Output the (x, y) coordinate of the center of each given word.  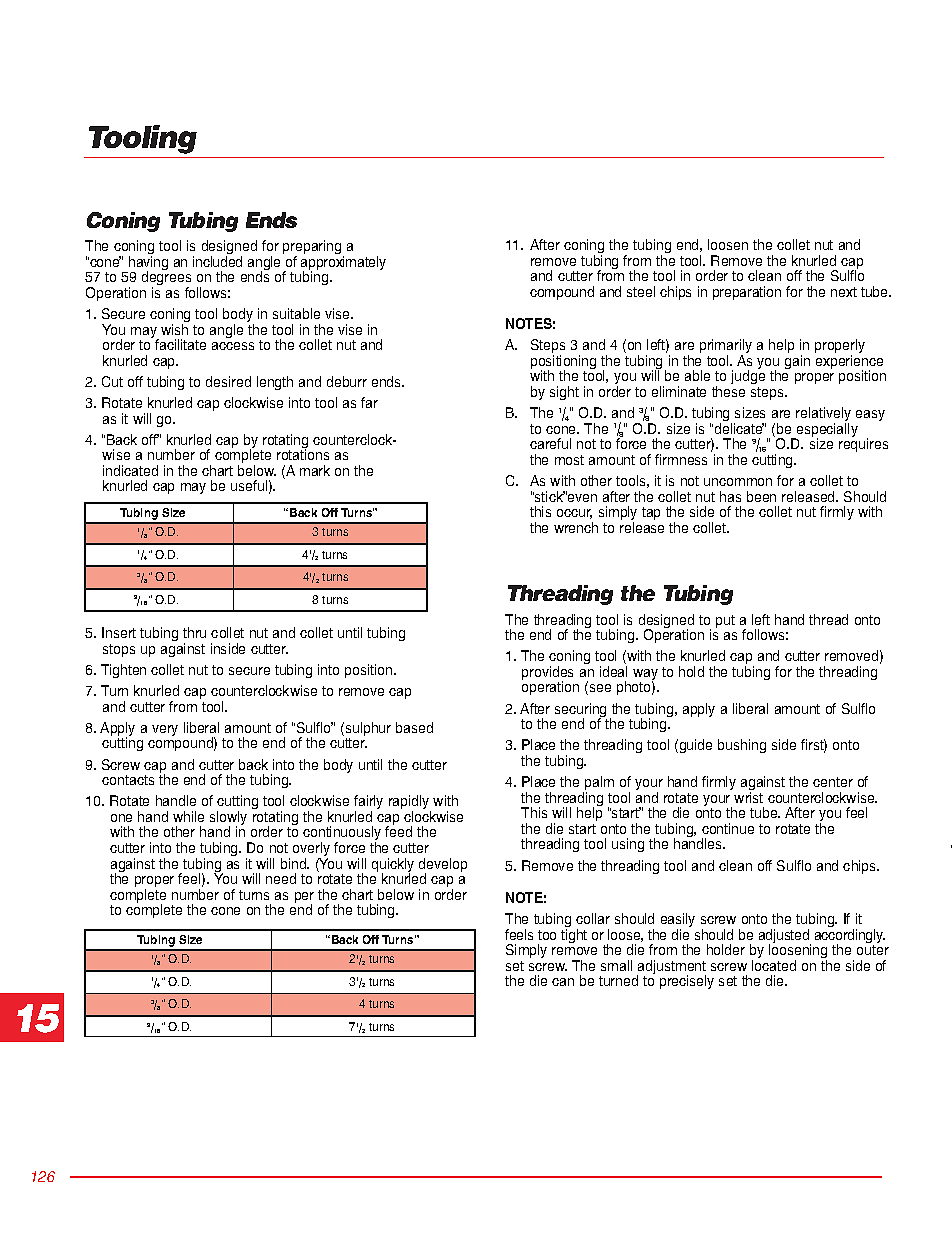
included (217, 261)
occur (574, 514)
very (165, 730)
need (281, 878)
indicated (130, 470)
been (761, 496)
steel (641, 291)
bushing (742, 746)
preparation (747, 293)
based (414, 727)
